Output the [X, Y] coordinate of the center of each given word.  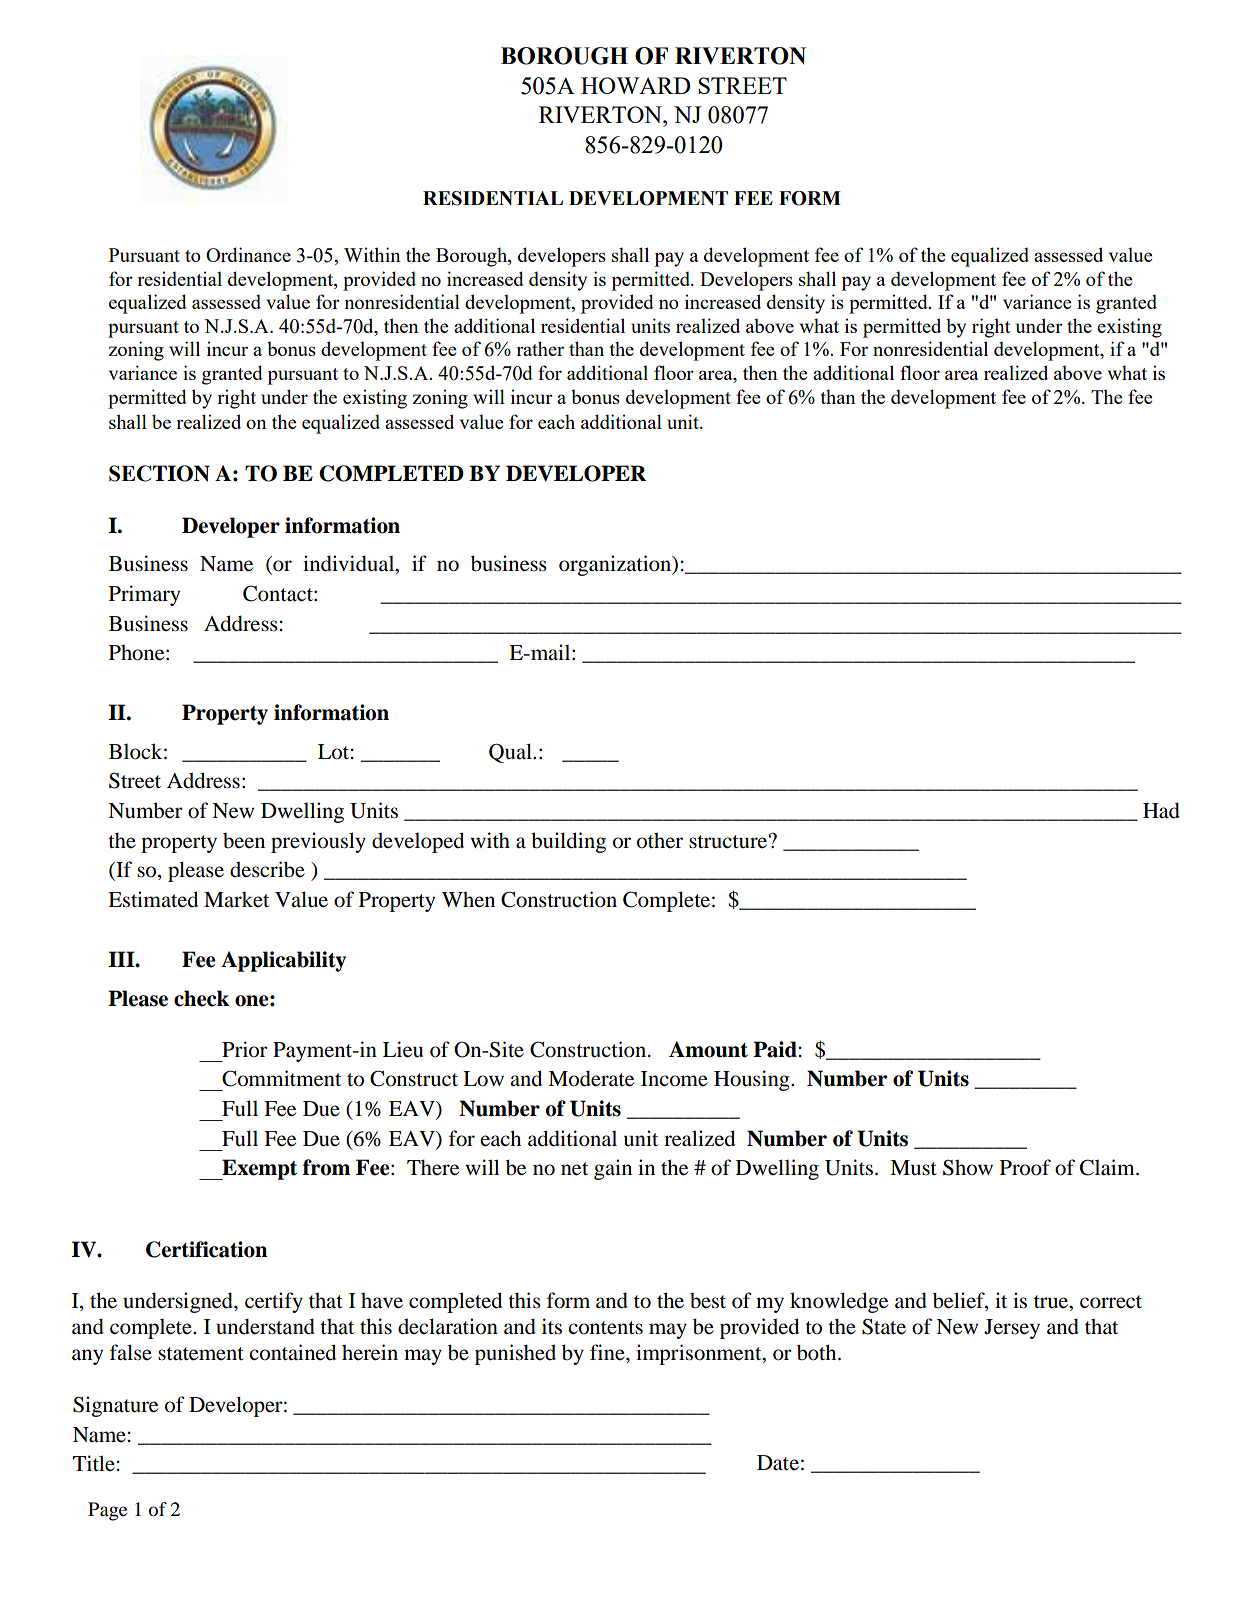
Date [778, 1463]
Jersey [1012, 1329]
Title [94, 1463]
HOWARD [636, 85]
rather [540, 348]
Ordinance [248, 254]
